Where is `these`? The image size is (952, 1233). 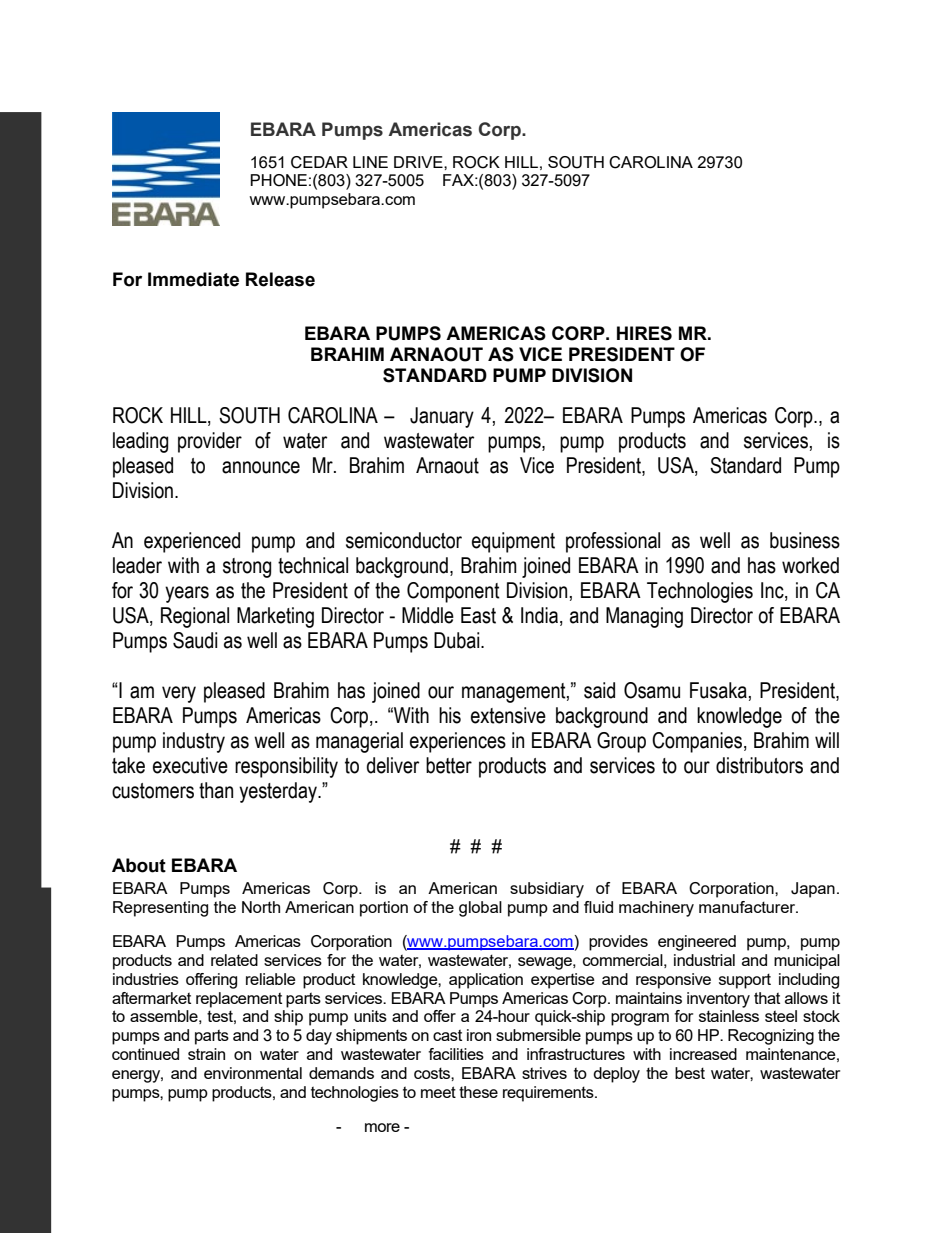 these is located at coordinates (478, 1092).
